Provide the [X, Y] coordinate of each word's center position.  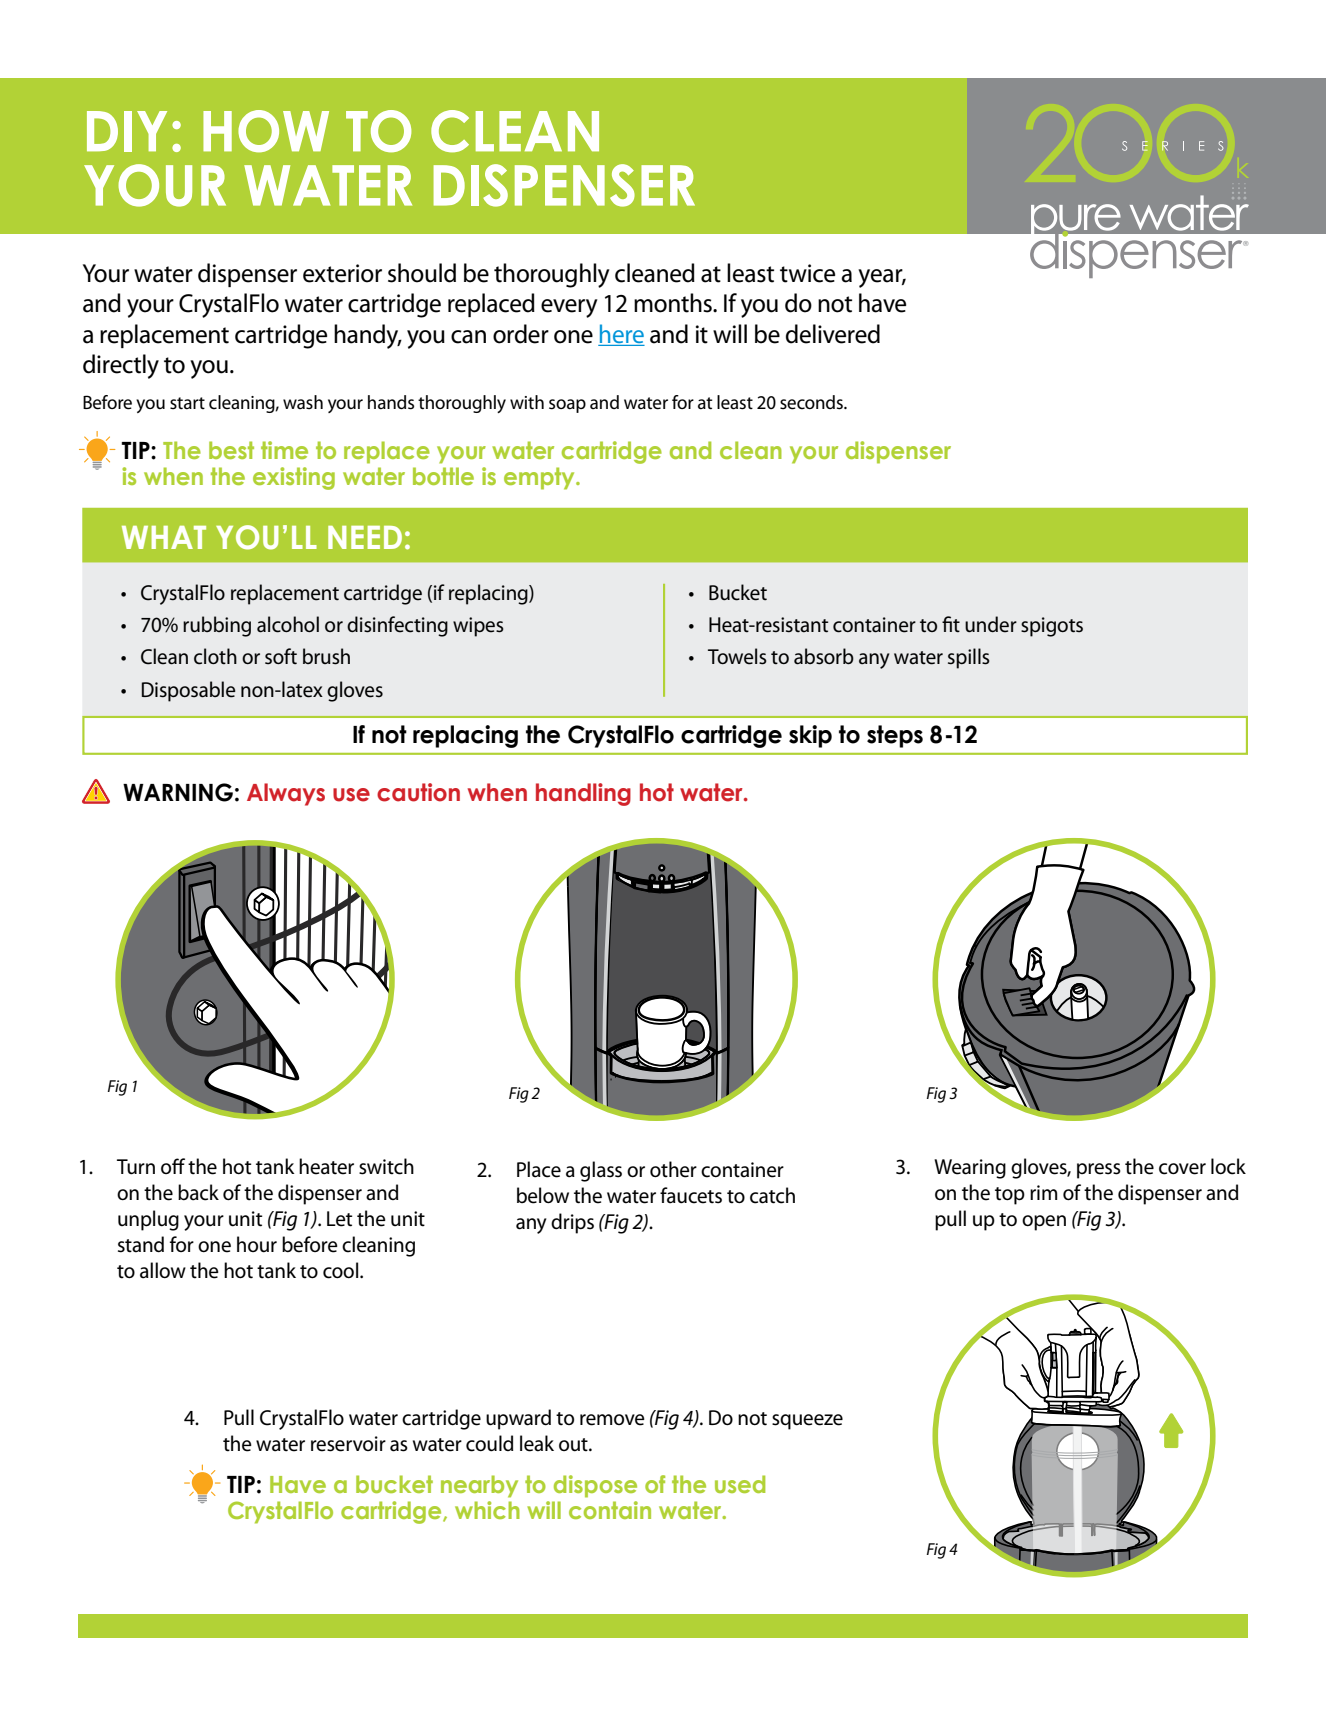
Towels [737, 656]
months [674, 303]
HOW [266, 131]
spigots [1052, 627]
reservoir [348, 1444]
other [673, 1169]
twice [807, 273]
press [1099, 1171]
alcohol [288, 624]
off [173, 1166]
